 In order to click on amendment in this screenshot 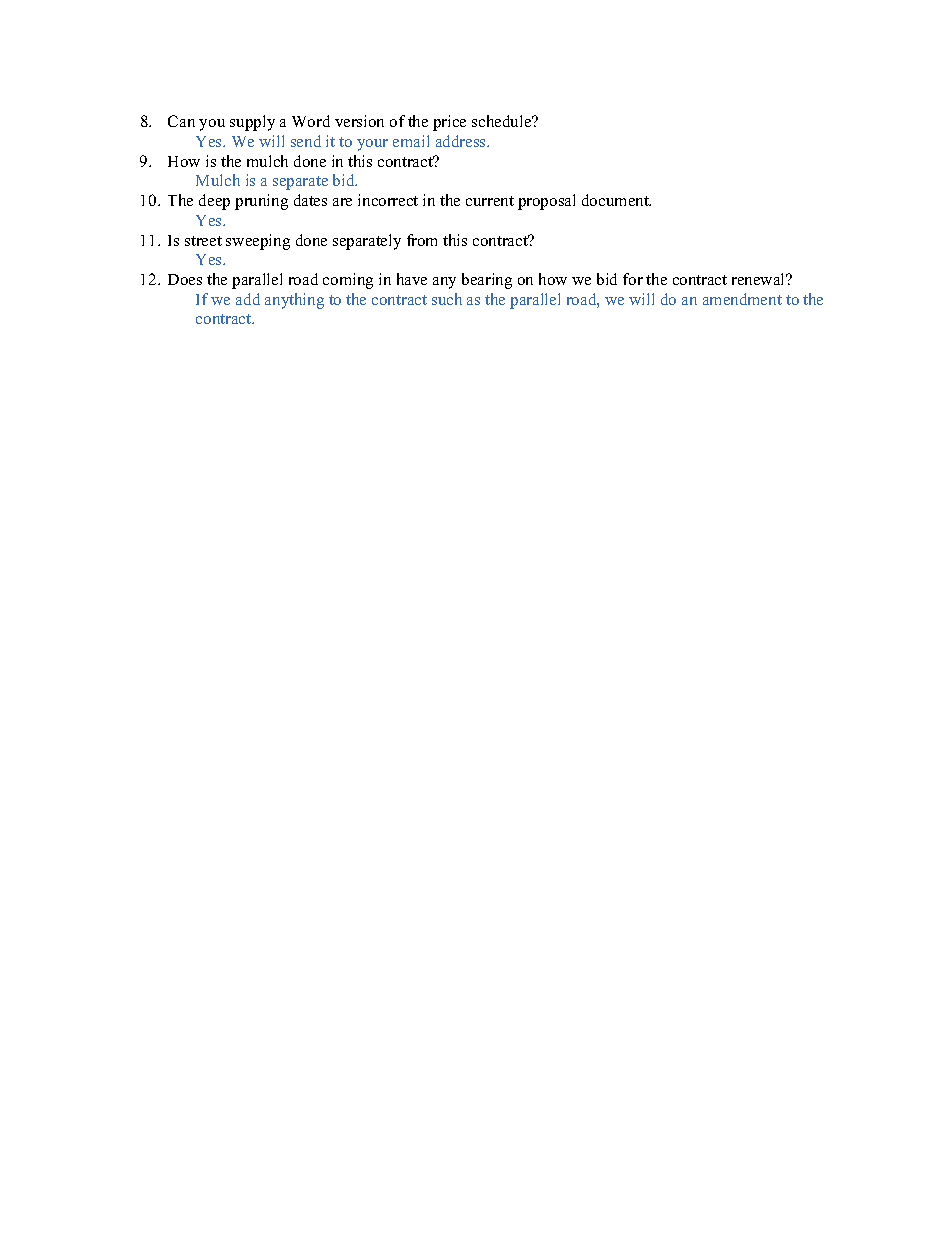, I will do `click(742, 299)`.
